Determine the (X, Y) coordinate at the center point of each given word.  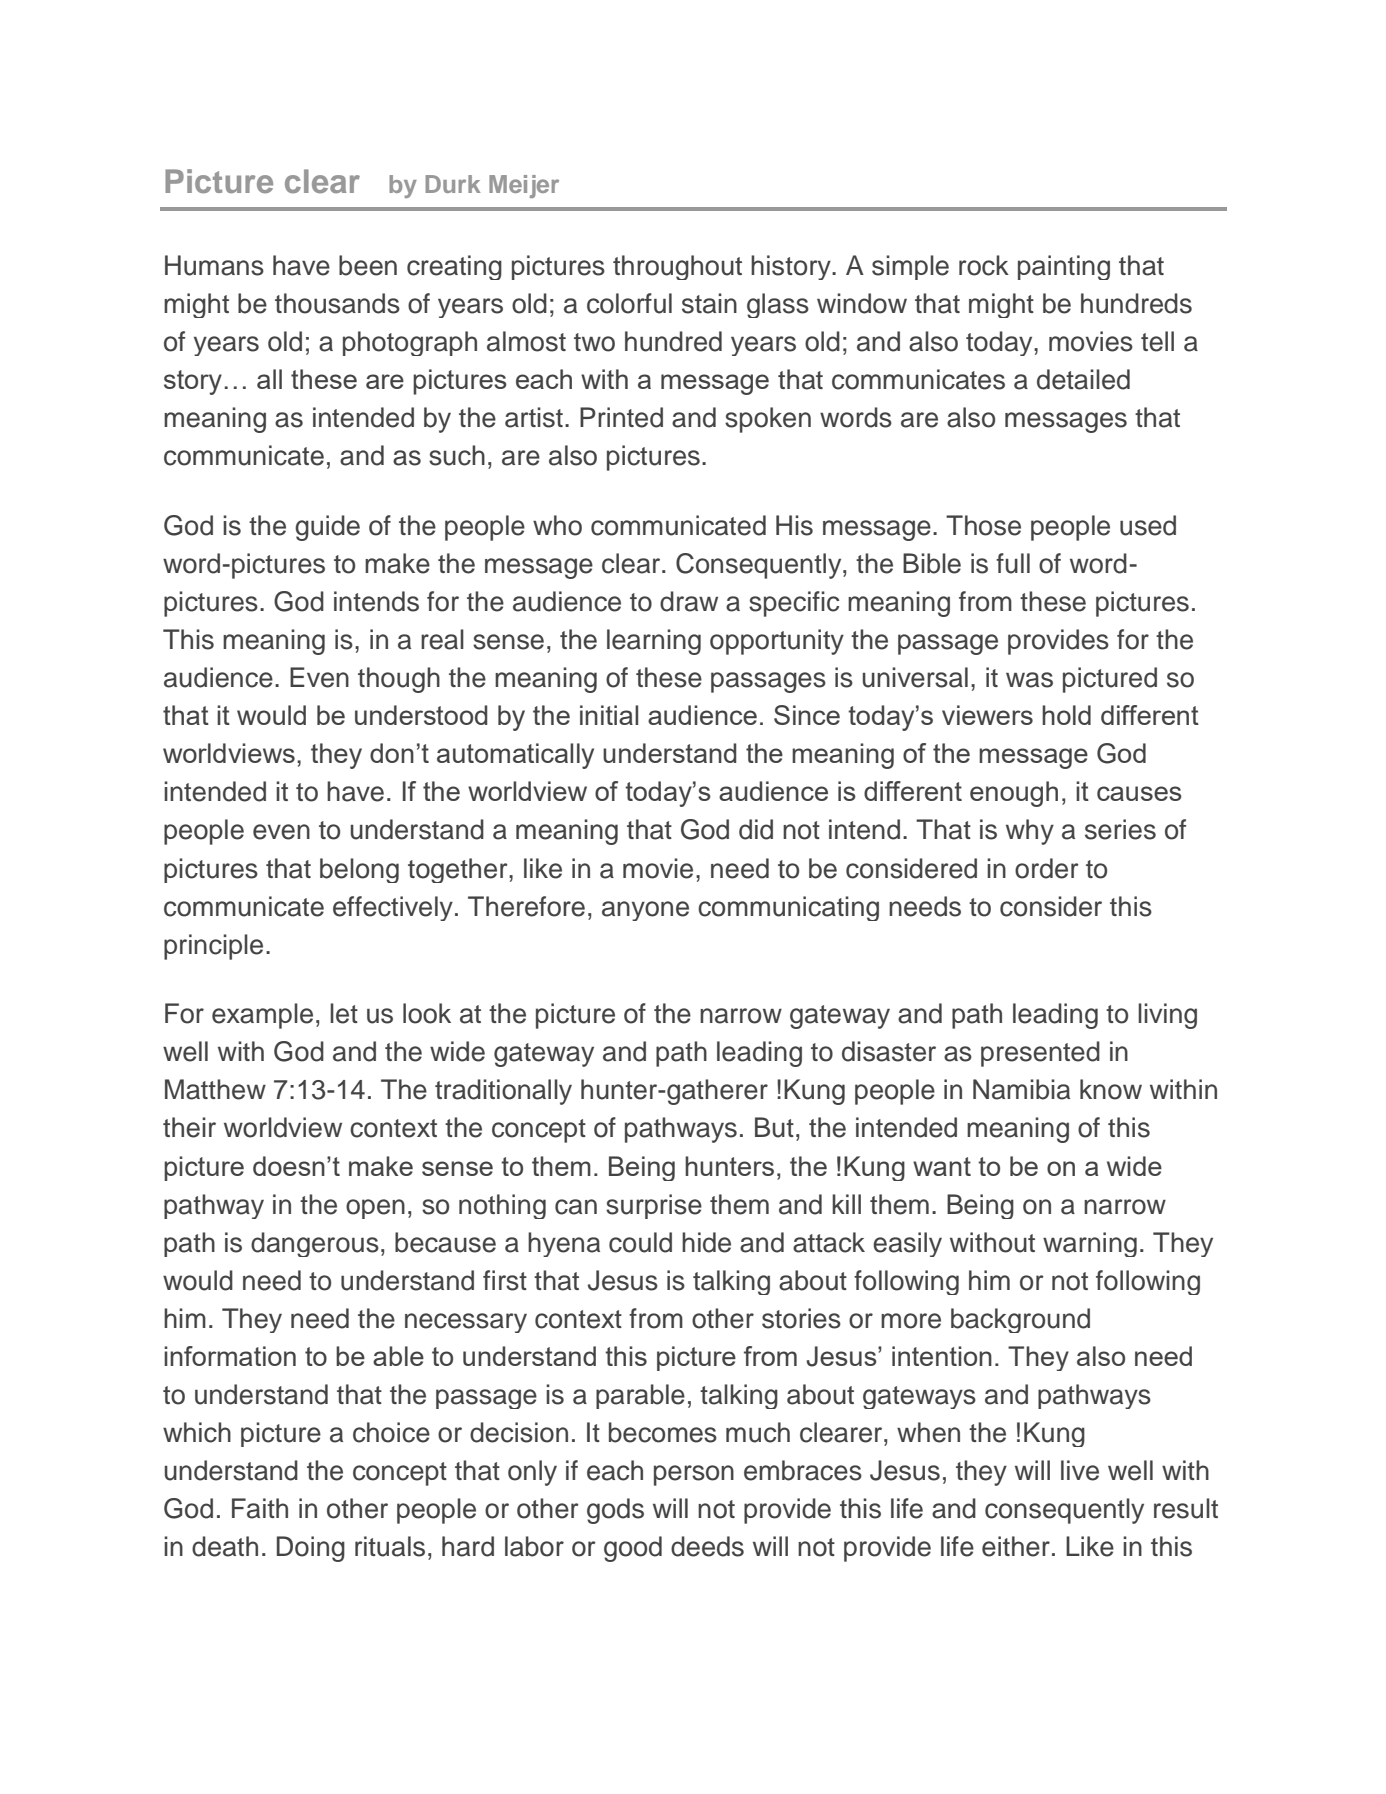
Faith (260, 1508)
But (774, 1127)
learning (654, 642)
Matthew (215, 1089)
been (368, 265)
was (1029, 680)
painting (1064, 267)
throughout (677, 267)
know (1111, 1089)
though (399, 680)
